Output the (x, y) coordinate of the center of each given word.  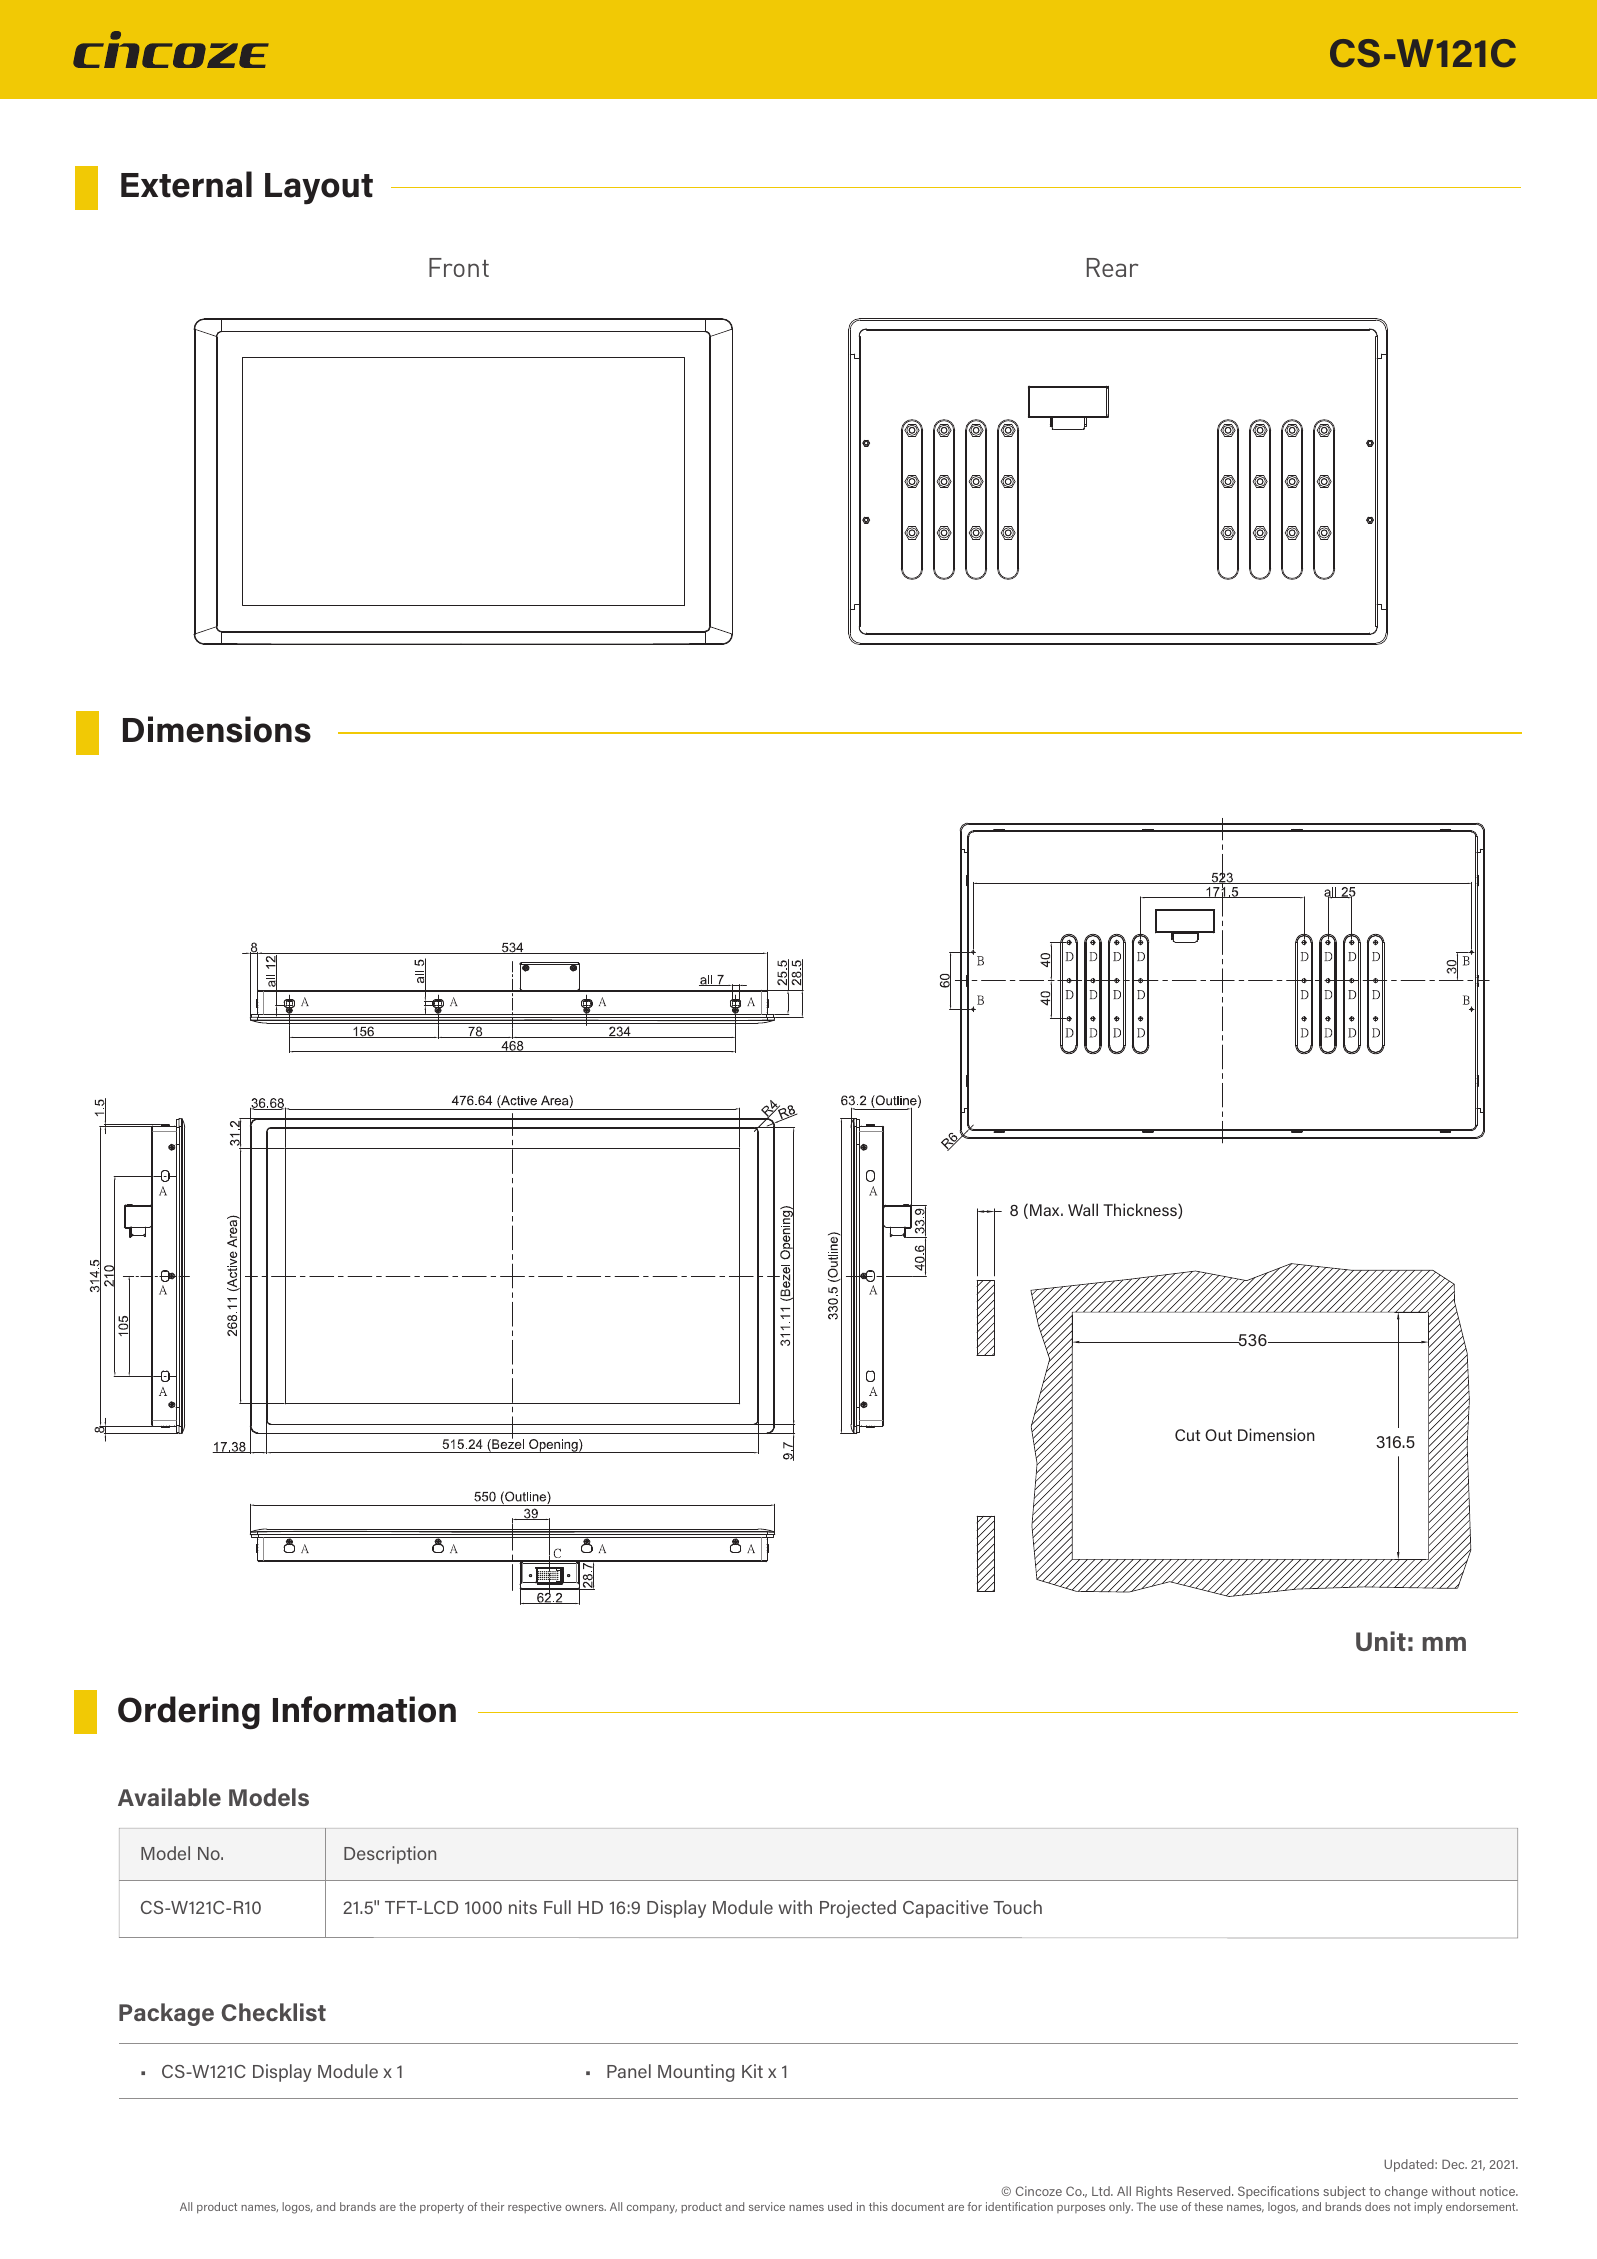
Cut (1187, 1435)
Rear (1112, 267)
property (442, 2208)
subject (1344, 2192)
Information (364, 1709)
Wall (1083, 1209)
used (840, 2206)
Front (459, 267)
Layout (319, 189)
